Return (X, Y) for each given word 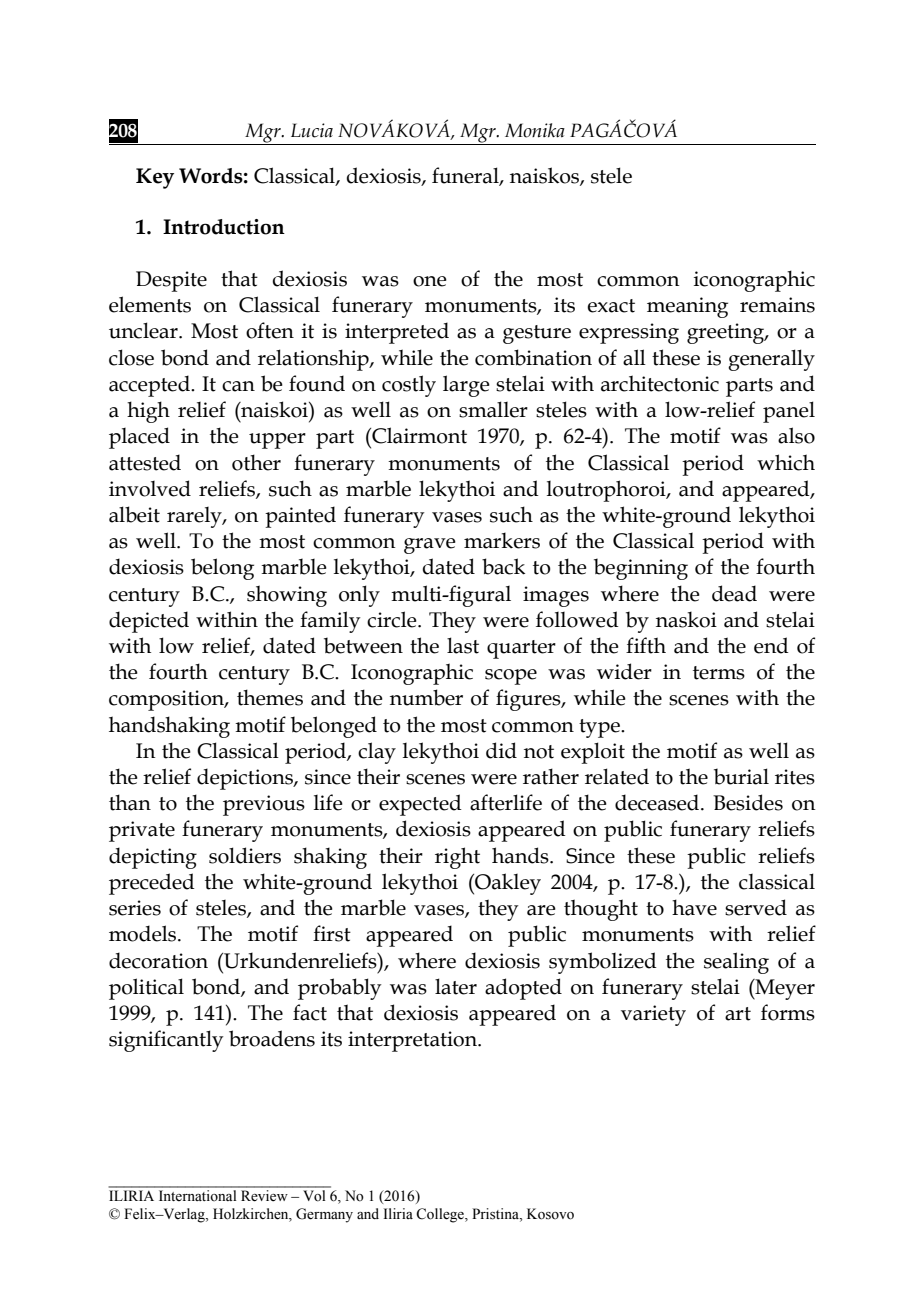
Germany (324, 1215)
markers (502, 540)
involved (150, 488)
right (457, 858)
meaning (687, 307)
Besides (748, 802)
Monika (535, 130)
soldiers (245, 855)
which (786, 462)
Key (155, 178)
